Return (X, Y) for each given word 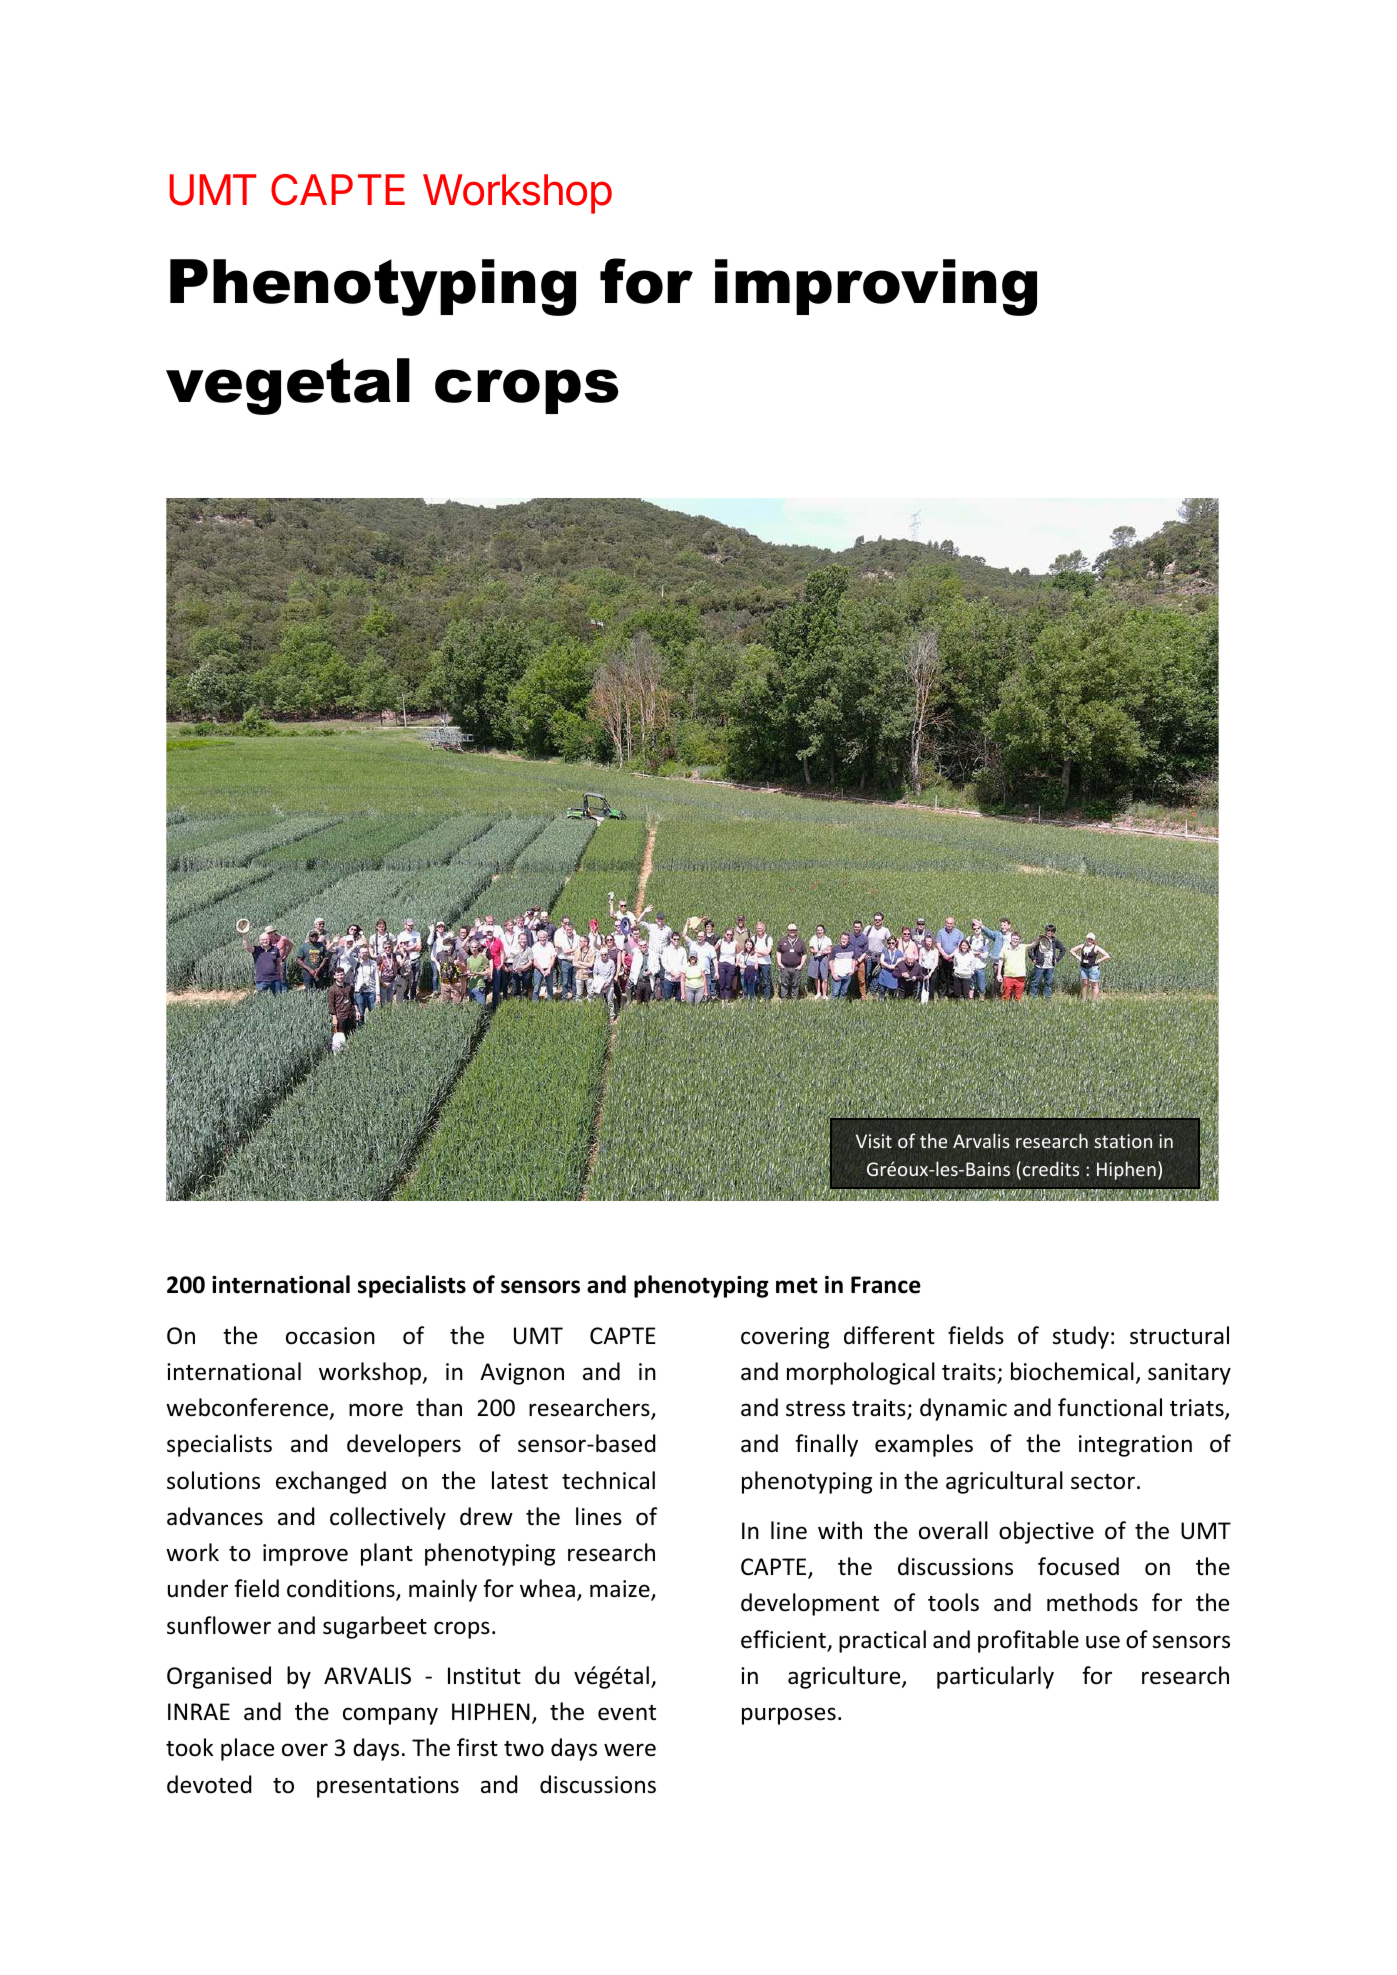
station (1123, 1141)
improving (876, 287)
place (247, 1749)
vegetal (288, 386)
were (630, 1750)
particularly (995, 1677)
